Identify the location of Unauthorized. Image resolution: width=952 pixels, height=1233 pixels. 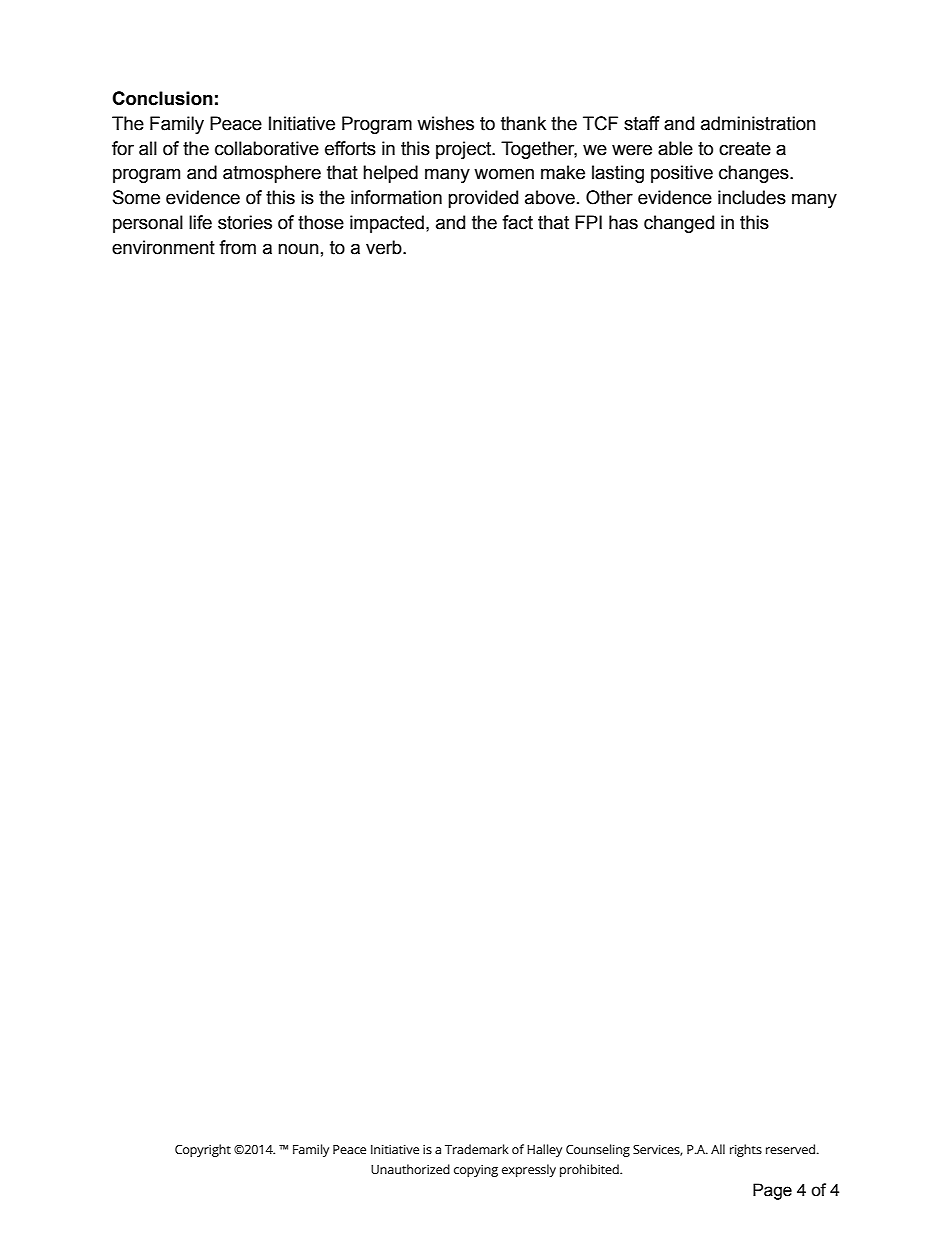
(410, 1169).
